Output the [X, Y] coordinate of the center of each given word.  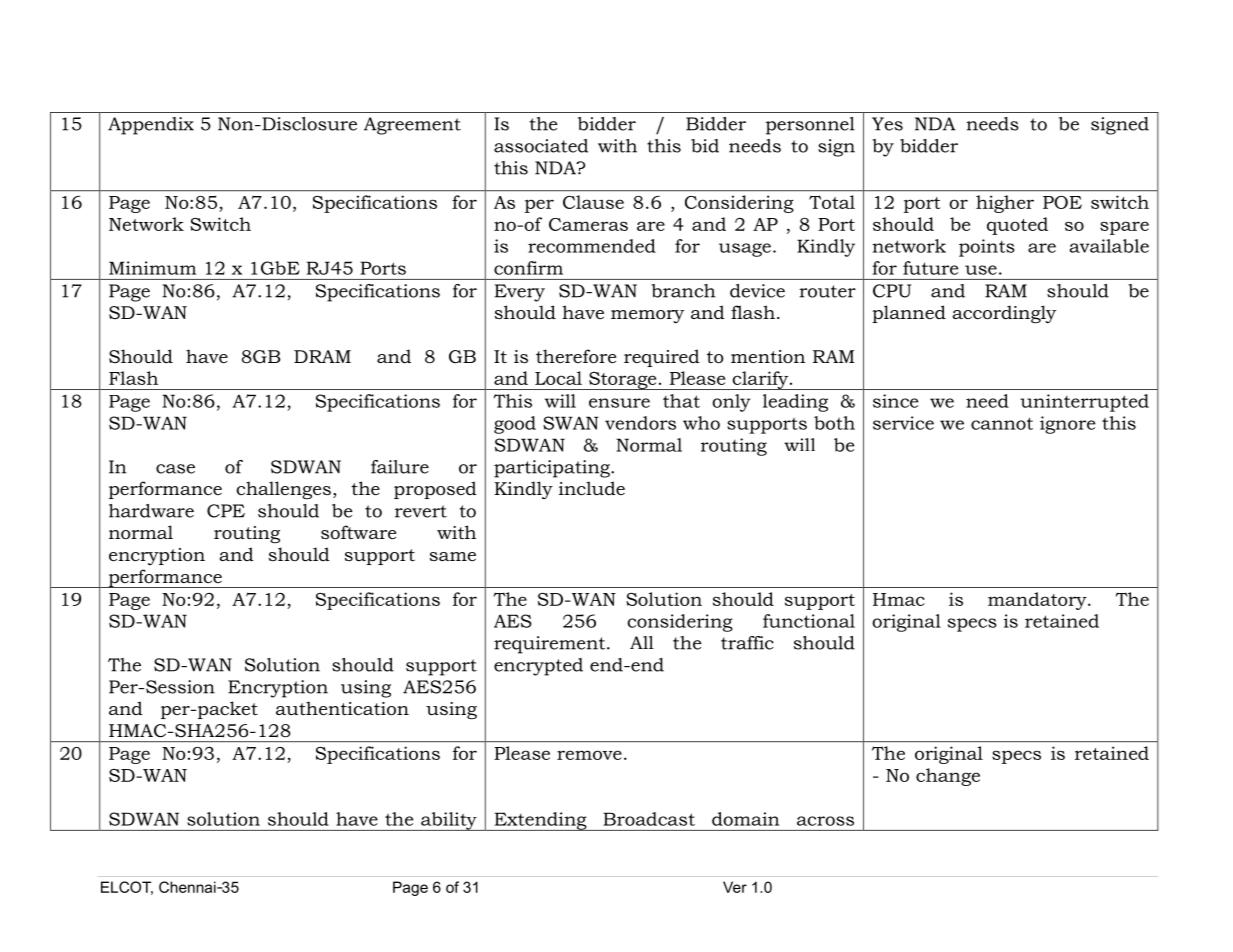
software [358, 532]
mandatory [1038, 601]
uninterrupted [1084, 403]
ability [449, 821]
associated [541, 146]
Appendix [151, 126]
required [662, 358]
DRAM [322, 356]
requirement [551, 645]
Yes [887, 124]
